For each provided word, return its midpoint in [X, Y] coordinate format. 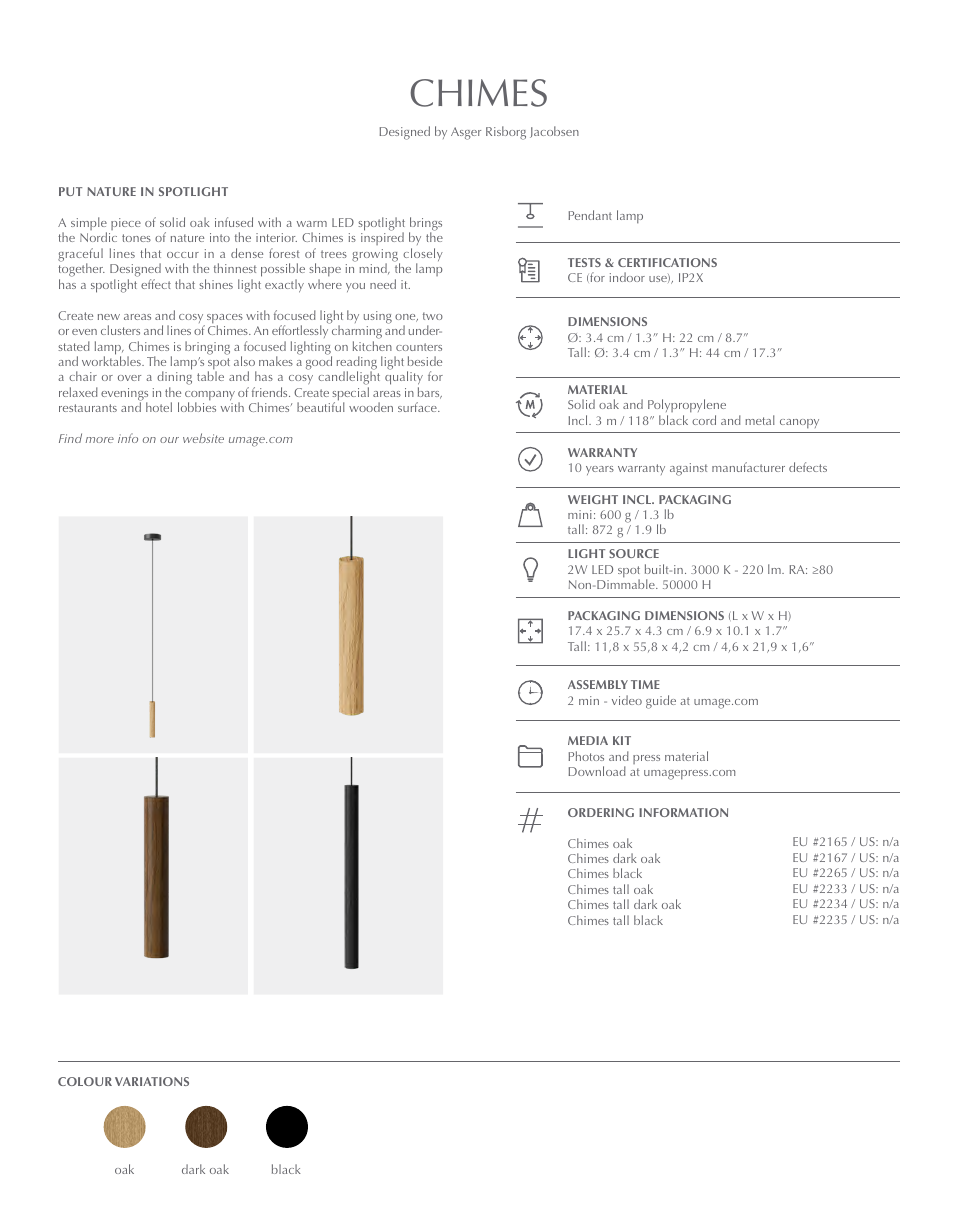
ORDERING [601, 812]
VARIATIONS [152, 1081]
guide [661, 702]
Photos [586, 756]
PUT [70, 191]
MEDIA [588, 740]
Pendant [590, 215]
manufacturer [748, 467]
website [203, 438]
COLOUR [85, 1081]
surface [418, 407]
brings [425, 225]
